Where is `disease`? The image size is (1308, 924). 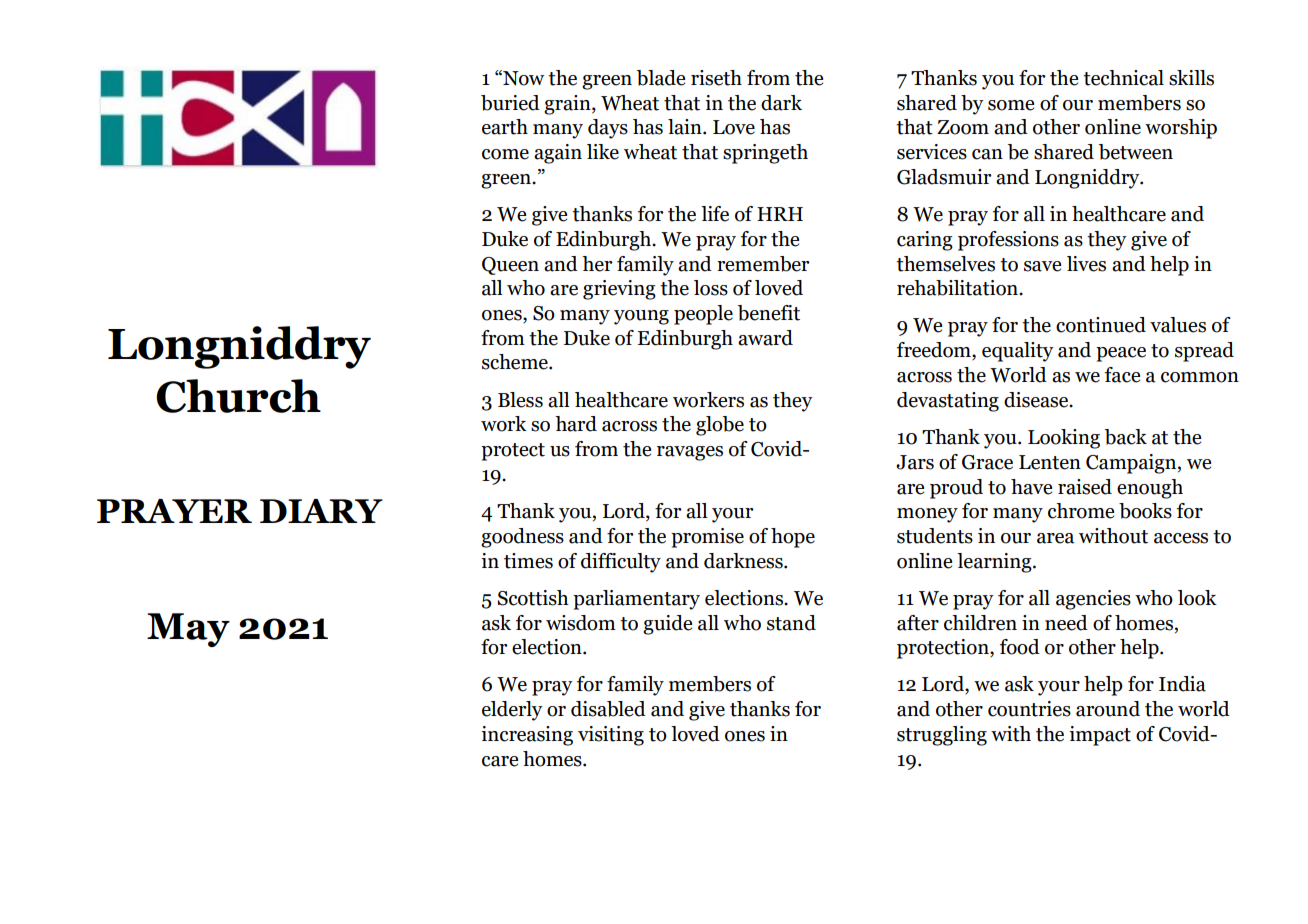 disease is located at coordinates (1037, 400).
